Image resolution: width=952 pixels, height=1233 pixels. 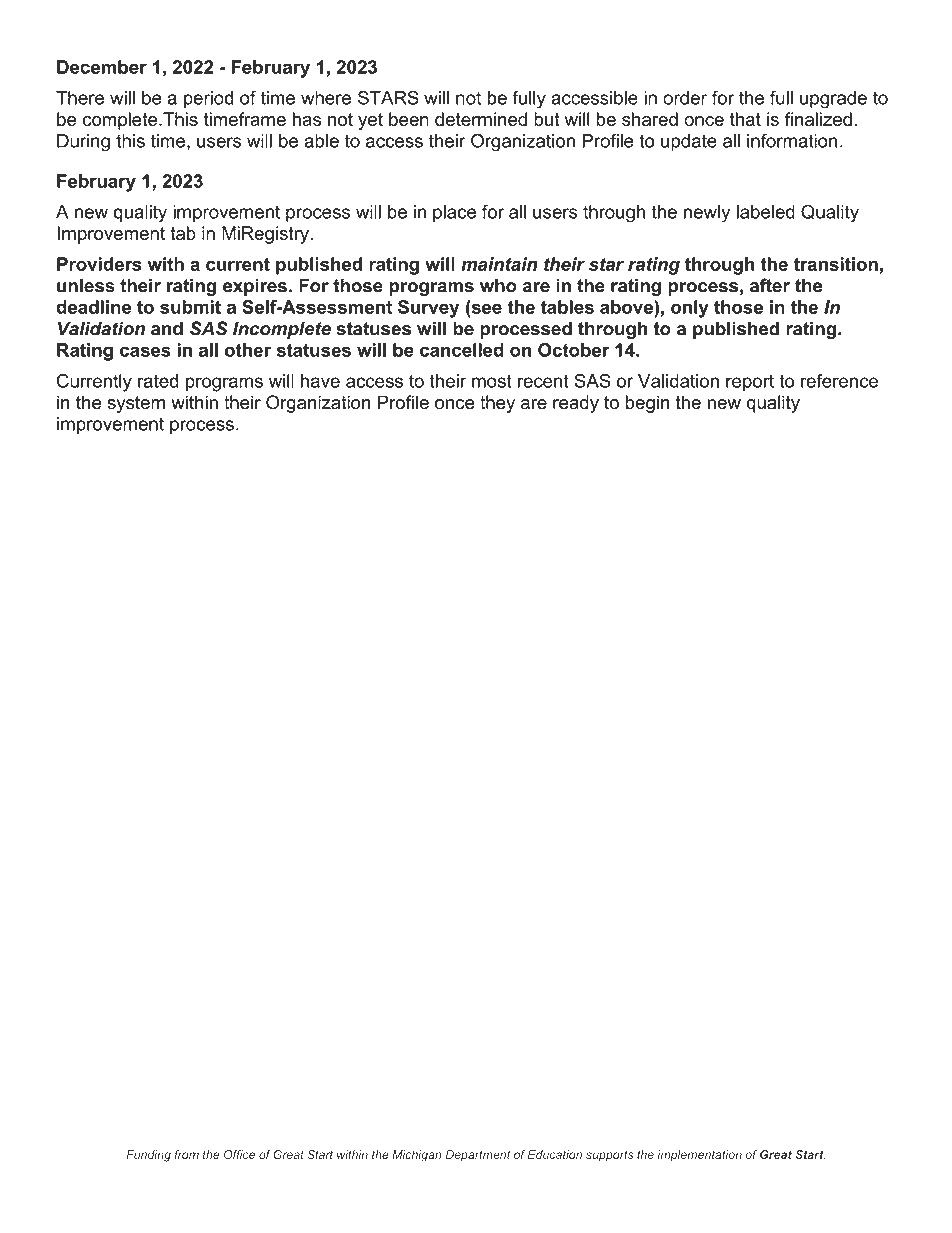 I want to click on from, so click(x=186, y=1154).
